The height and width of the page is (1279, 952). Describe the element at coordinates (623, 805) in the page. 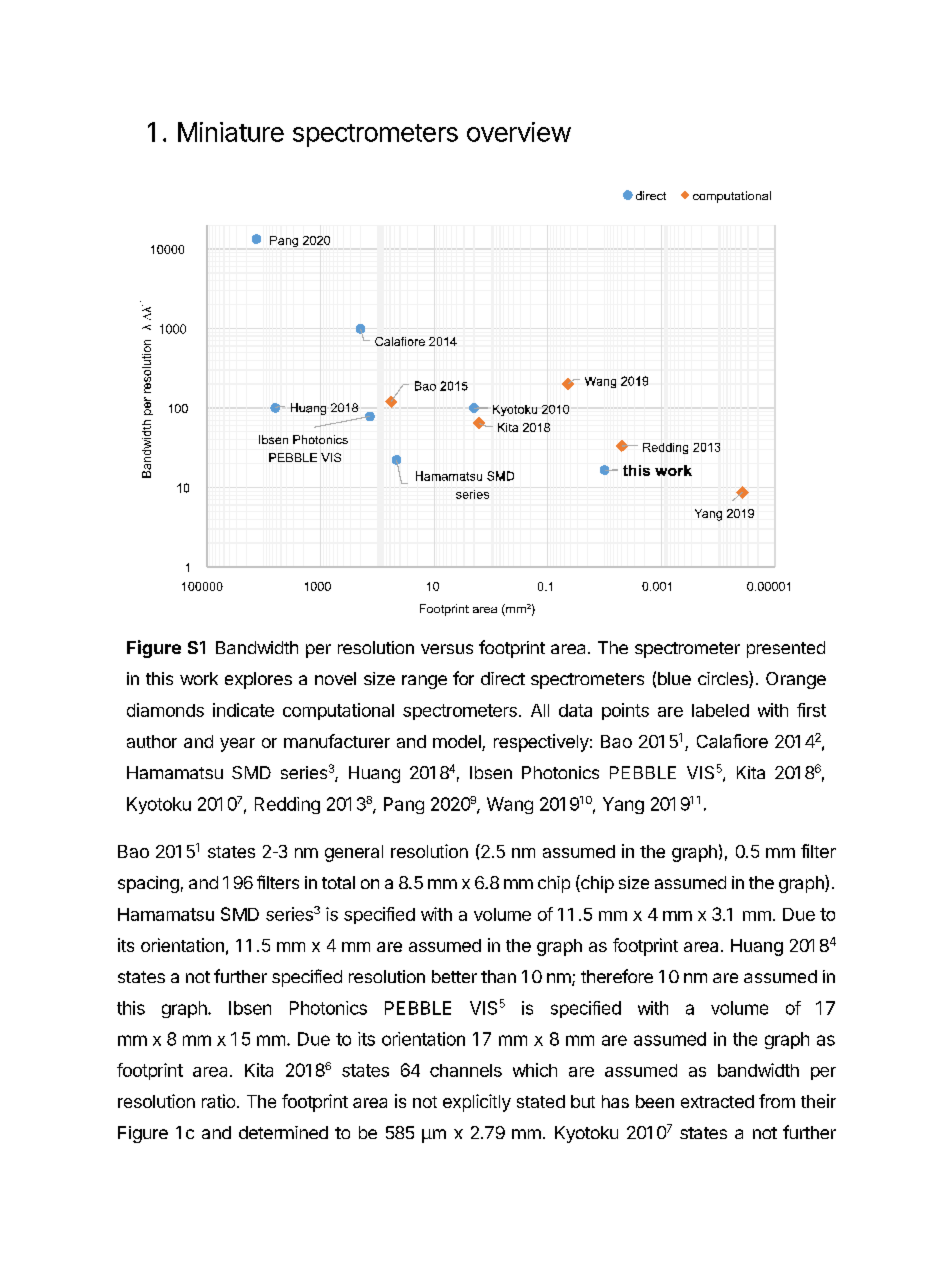

I see `Yang` at that location.
